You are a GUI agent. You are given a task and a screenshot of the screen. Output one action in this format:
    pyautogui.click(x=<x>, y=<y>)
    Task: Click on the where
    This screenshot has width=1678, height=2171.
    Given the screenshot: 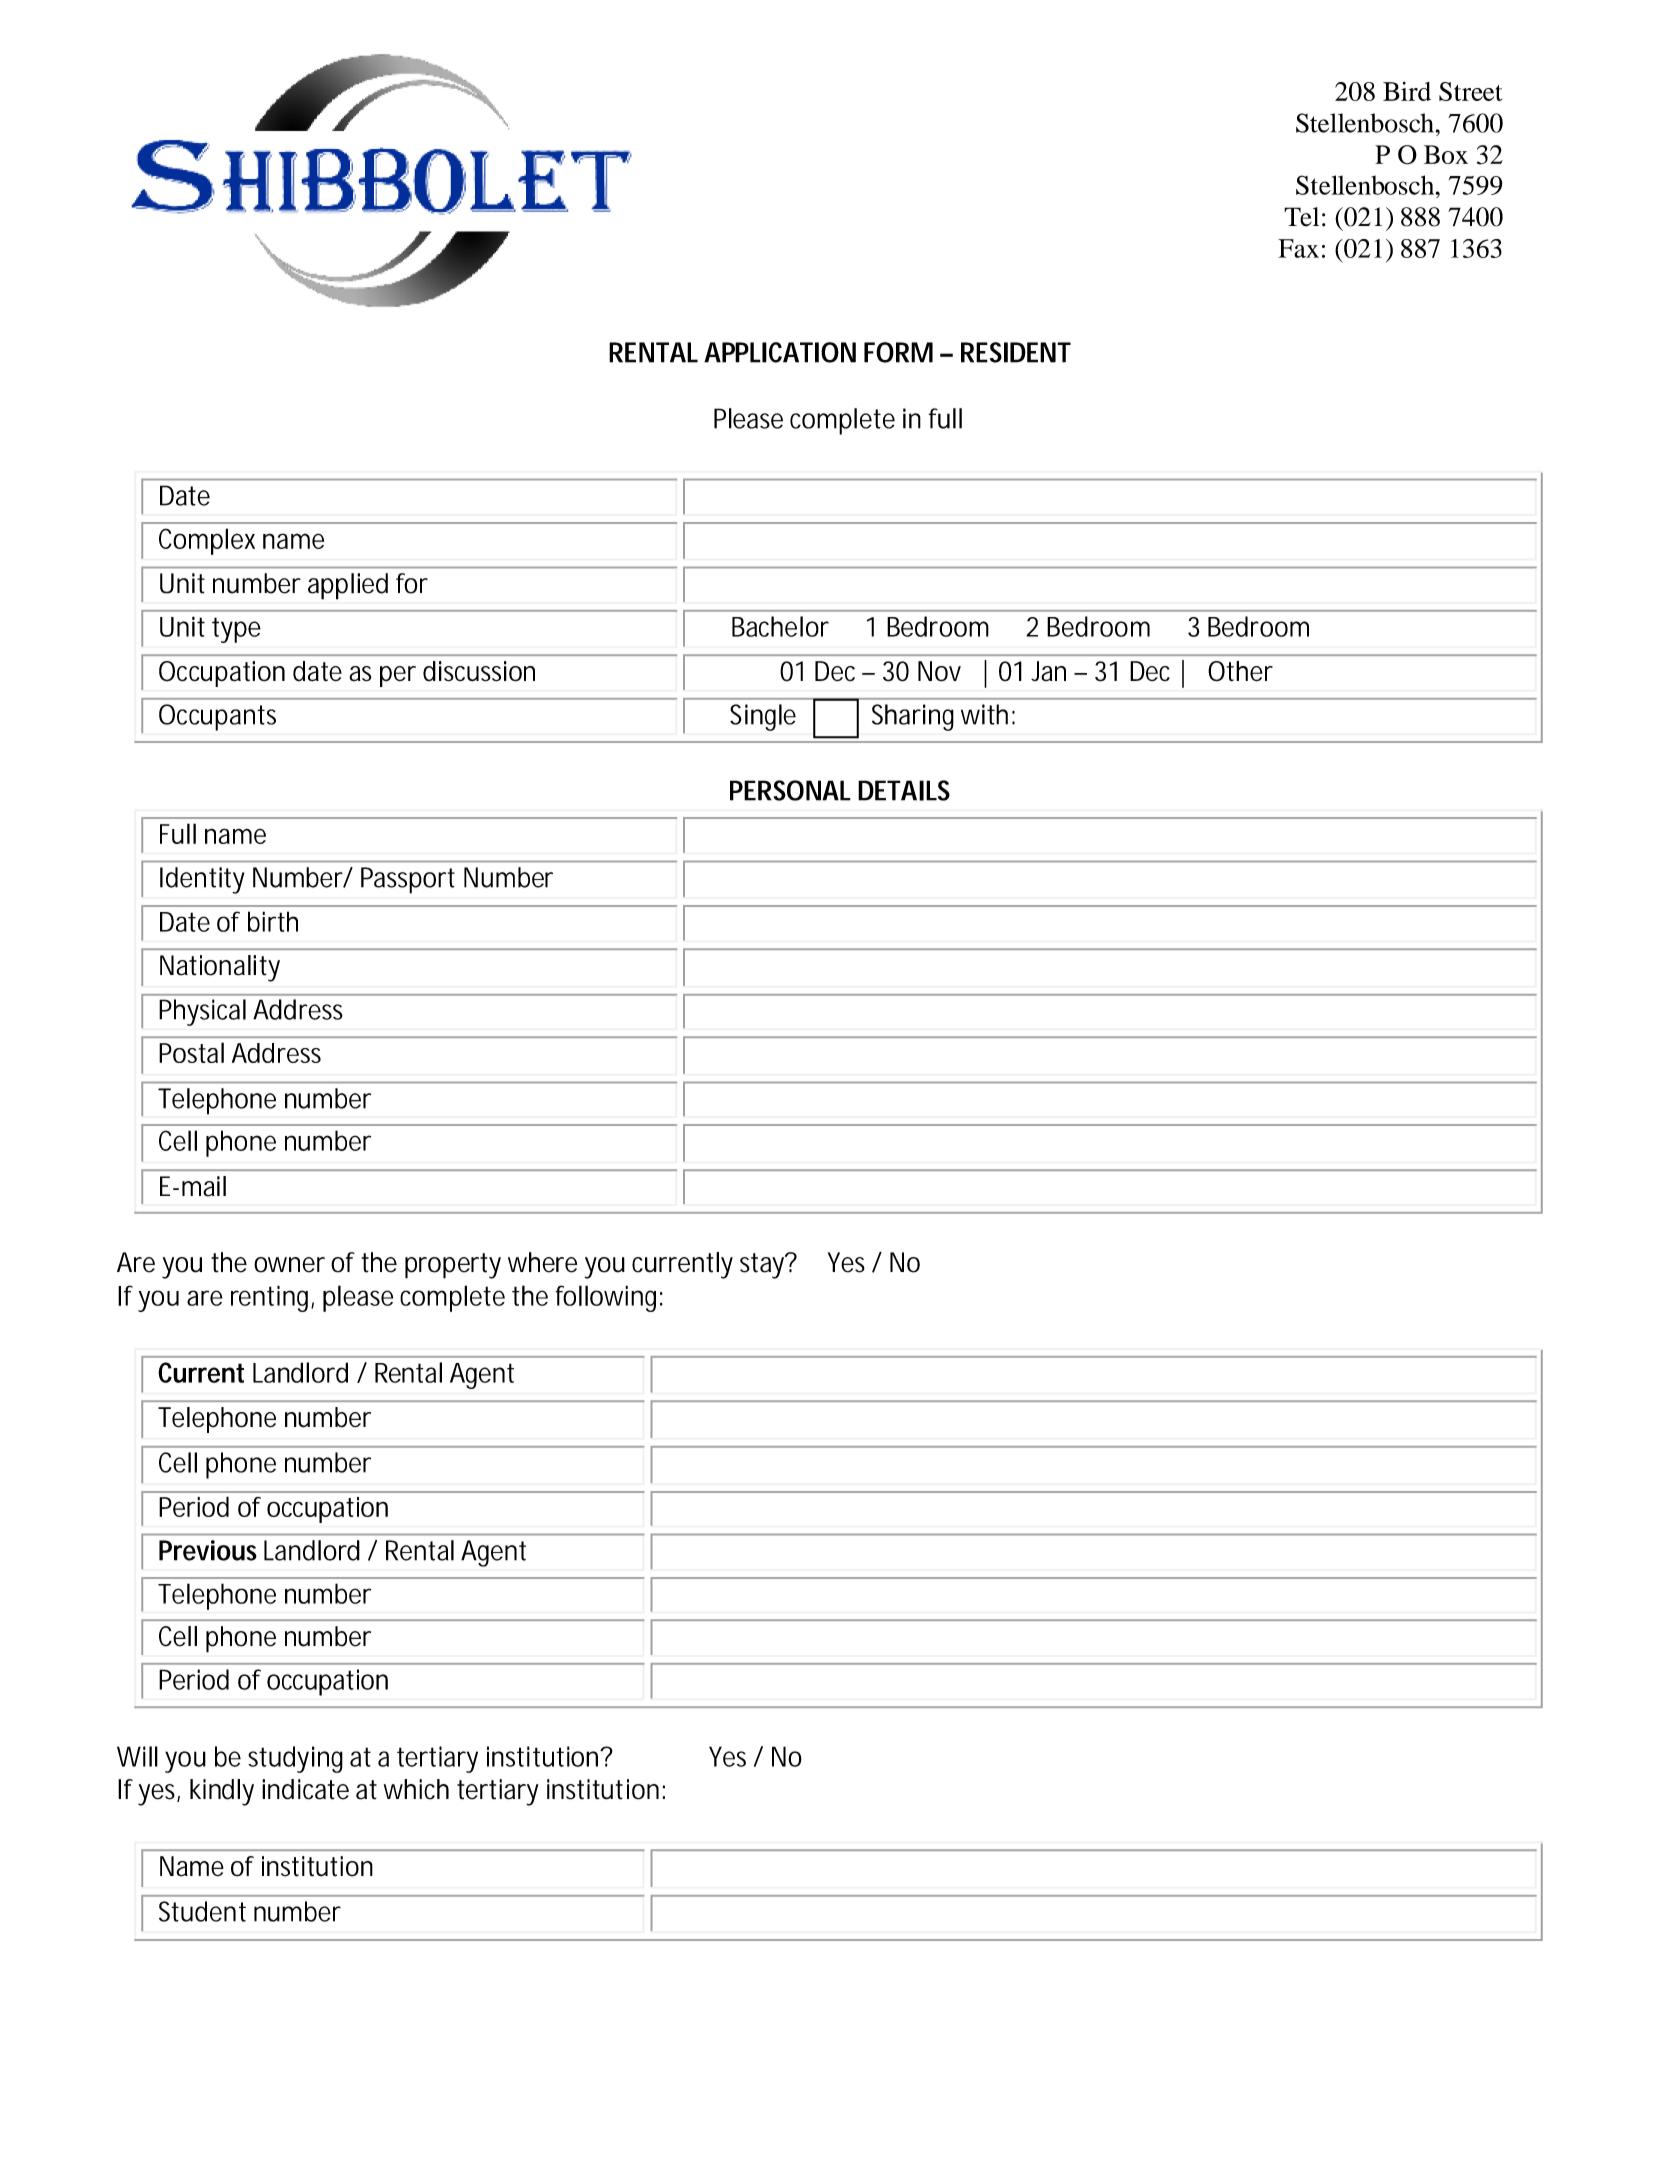 What is the action you would take?
    pyautogui.click(x=542, y=1262)
